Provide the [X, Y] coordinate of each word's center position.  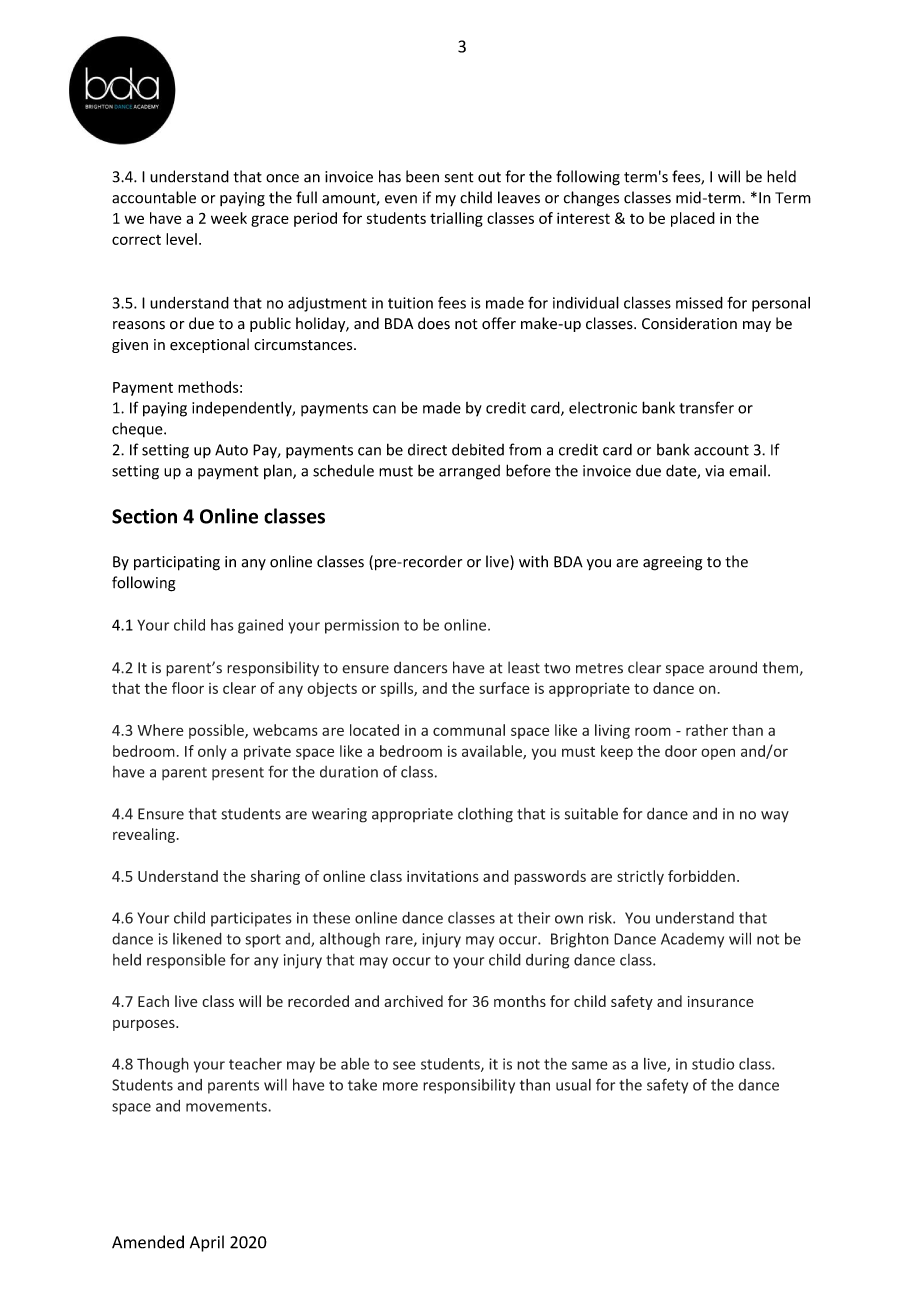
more [400, 1086]
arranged [469, 472]
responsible [186, 961]
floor [188, 688]
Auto [231, 450]
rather [707, 730]
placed [693, 219]
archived [413, 1001]
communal [469, 730]
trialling [456, 219]
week [229, 218]
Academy [692, 940]
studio [713, 1064]
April [207, 1243]
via [714, 471]
